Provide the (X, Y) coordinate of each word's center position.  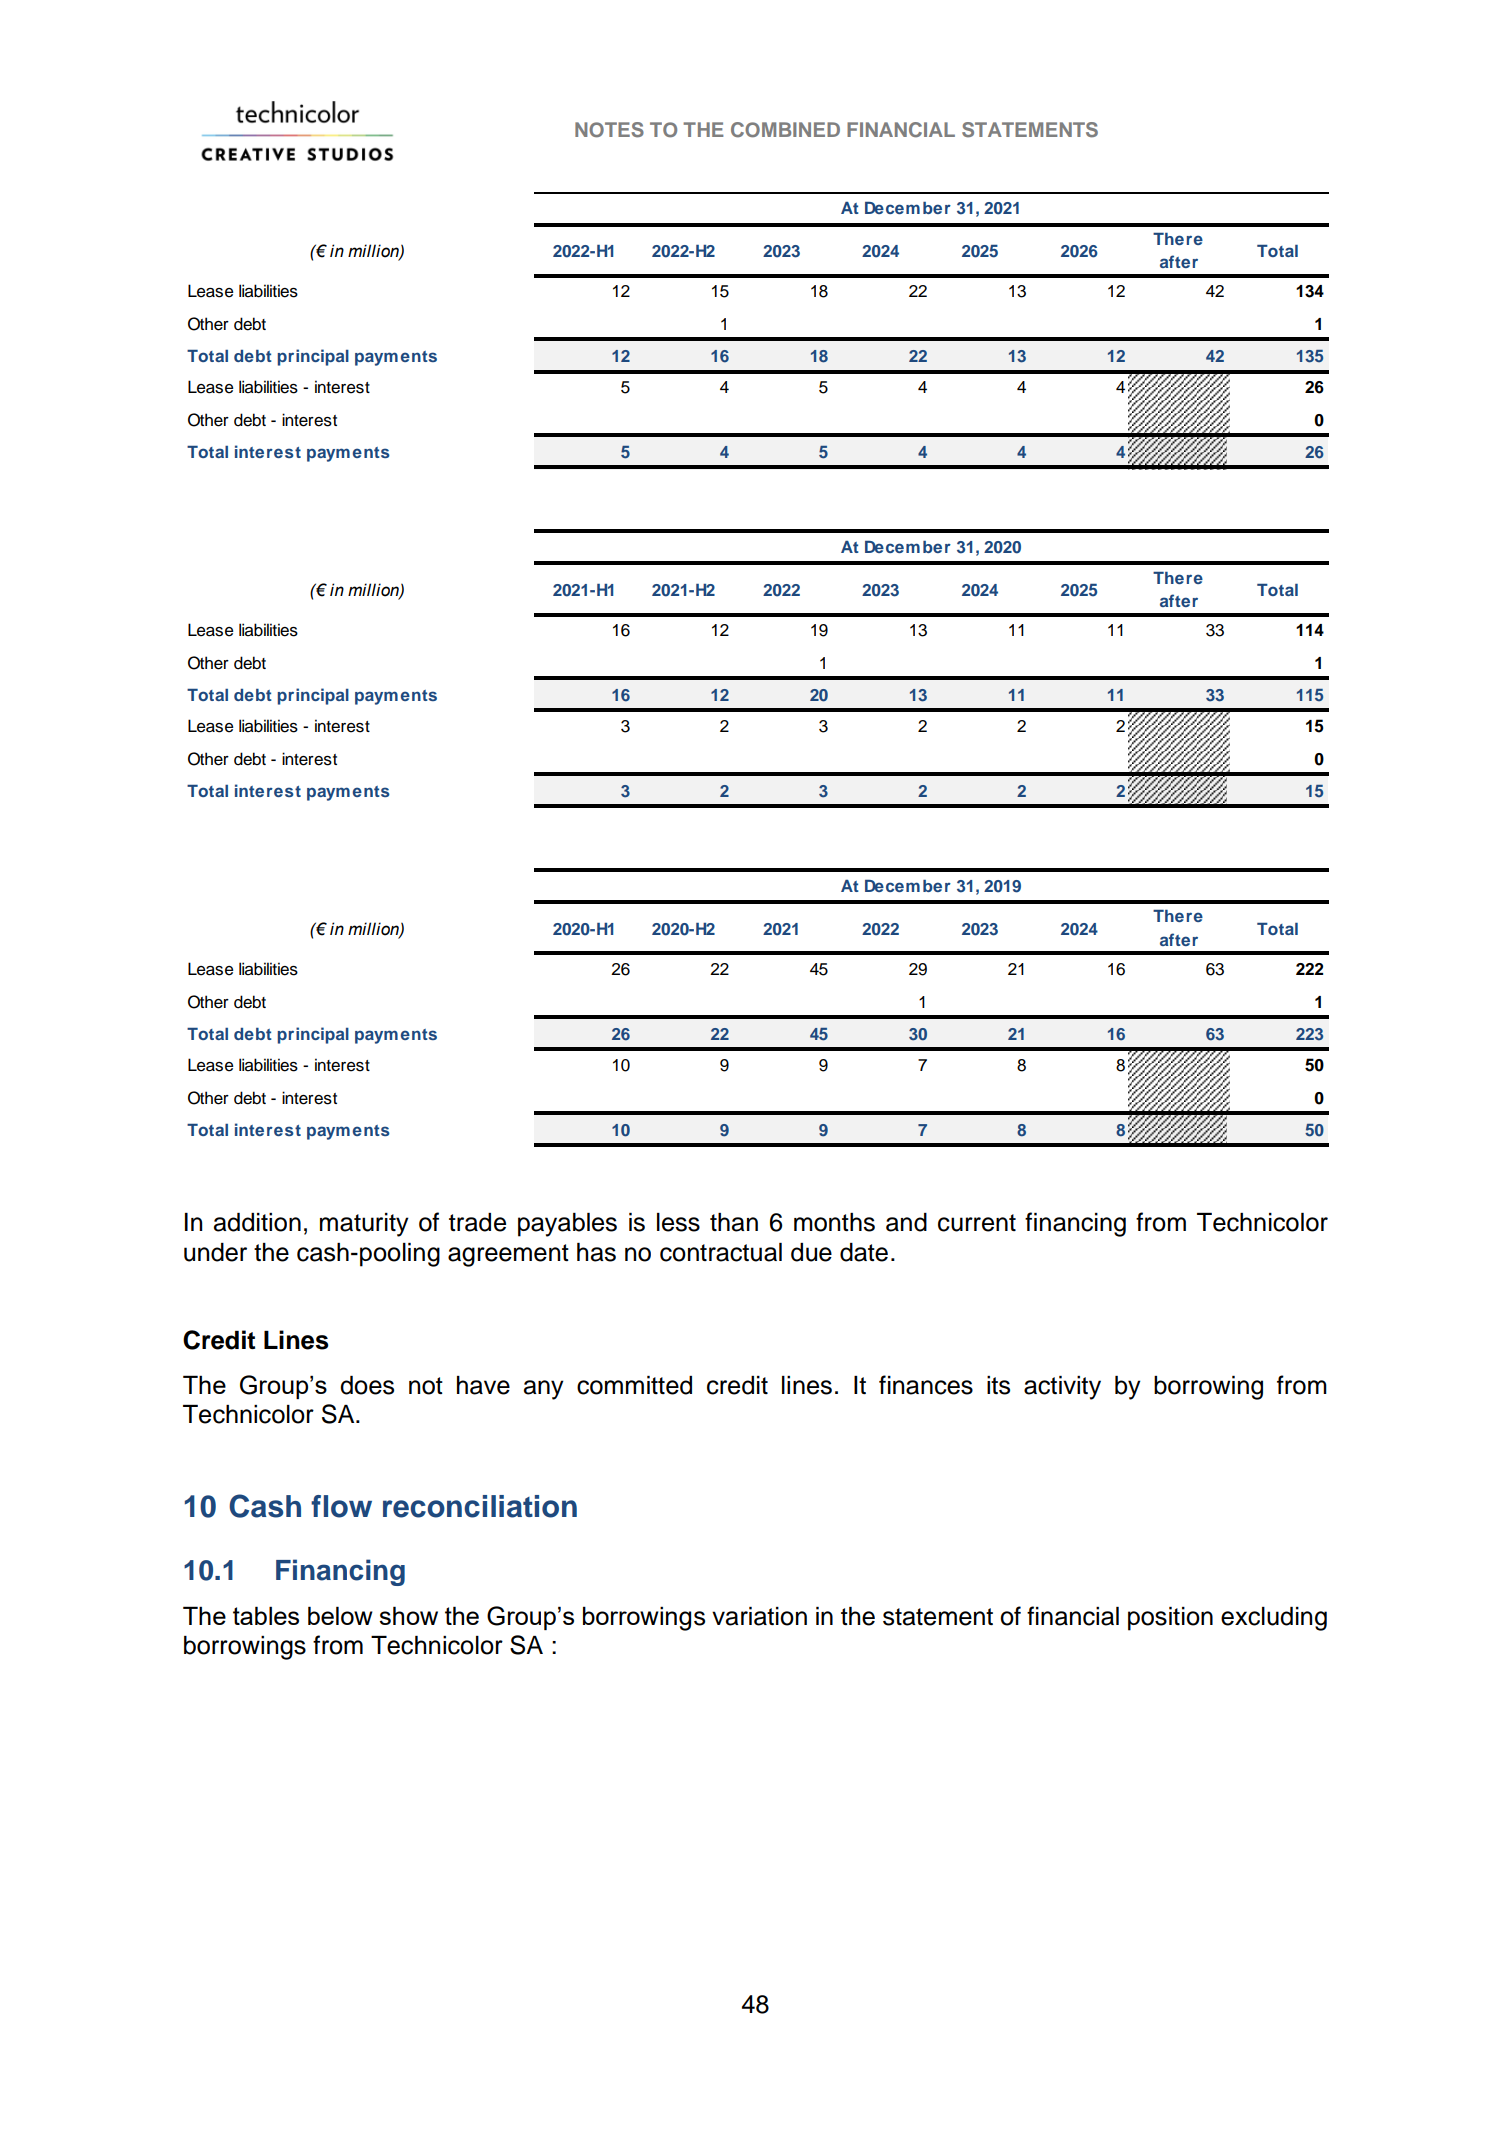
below (340, 1615)
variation (759, 1616)
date (864, 1252)
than (734, 1222)
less (678, 1222)
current (977, 1223)
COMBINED (785, 130)
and (906, 1222)
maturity (364, 1225)
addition (257, 1222)
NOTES (609, 130)
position (1170, 1619)
